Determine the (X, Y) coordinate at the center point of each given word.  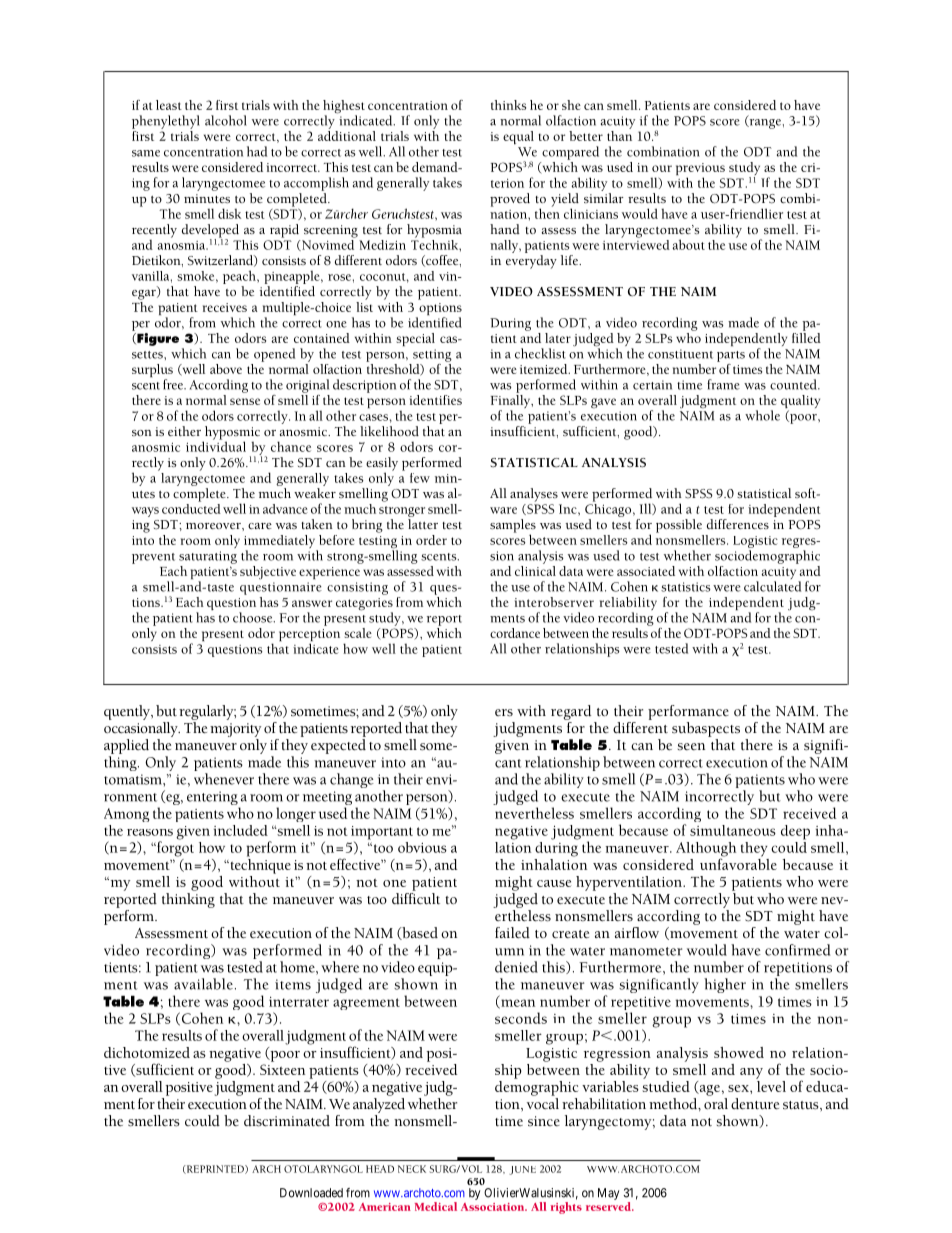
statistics (686, 587)
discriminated (287, 1121)
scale (358, 633)
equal (518, 138)
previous (700, 170)
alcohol (226, 120)
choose (254, 617)
